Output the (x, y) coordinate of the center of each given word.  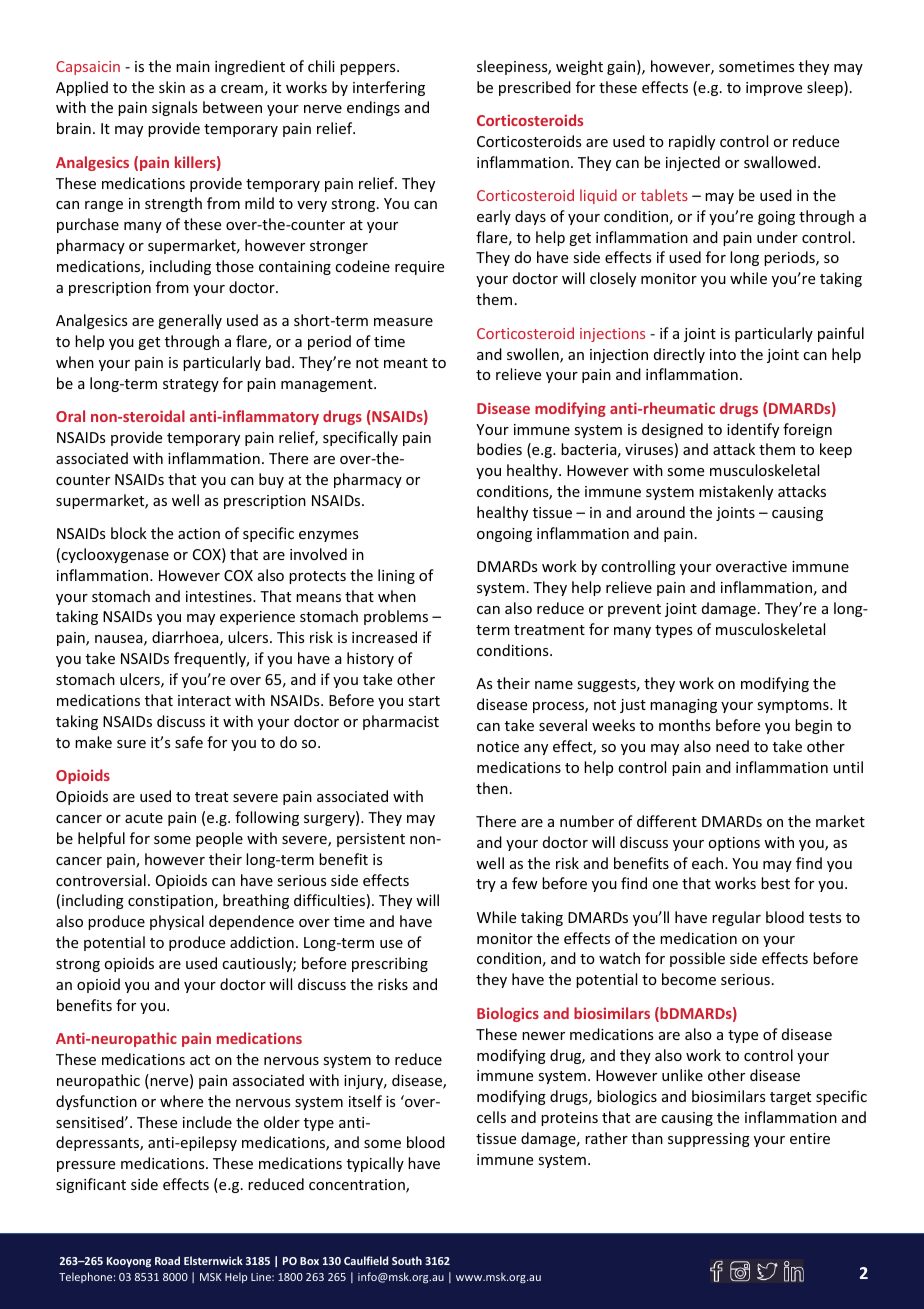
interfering (389, 88)
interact (204, 700)
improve (774, 89)
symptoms (794, 706)
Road (167, 1260)
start (424, 701)
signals (174, 108)
